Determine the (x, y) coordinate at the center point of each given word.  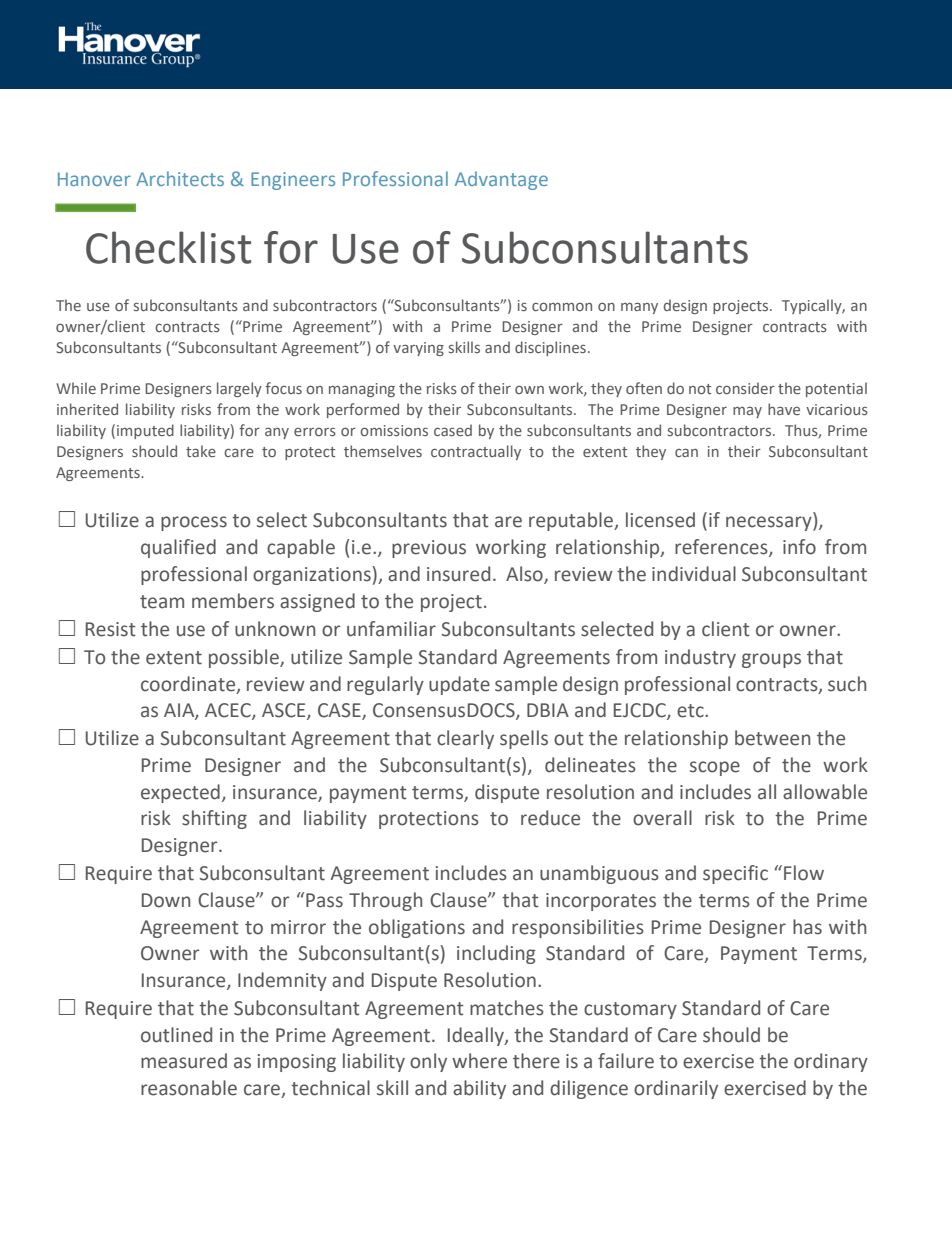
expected (180, 793)
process (194, 523)
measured (184, 1061)
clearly (465, 739)
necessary (770, 523)
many (639, 308)
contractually (476, 452)
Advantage (501, 180)
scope (715, 768)
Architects (180, 178)
